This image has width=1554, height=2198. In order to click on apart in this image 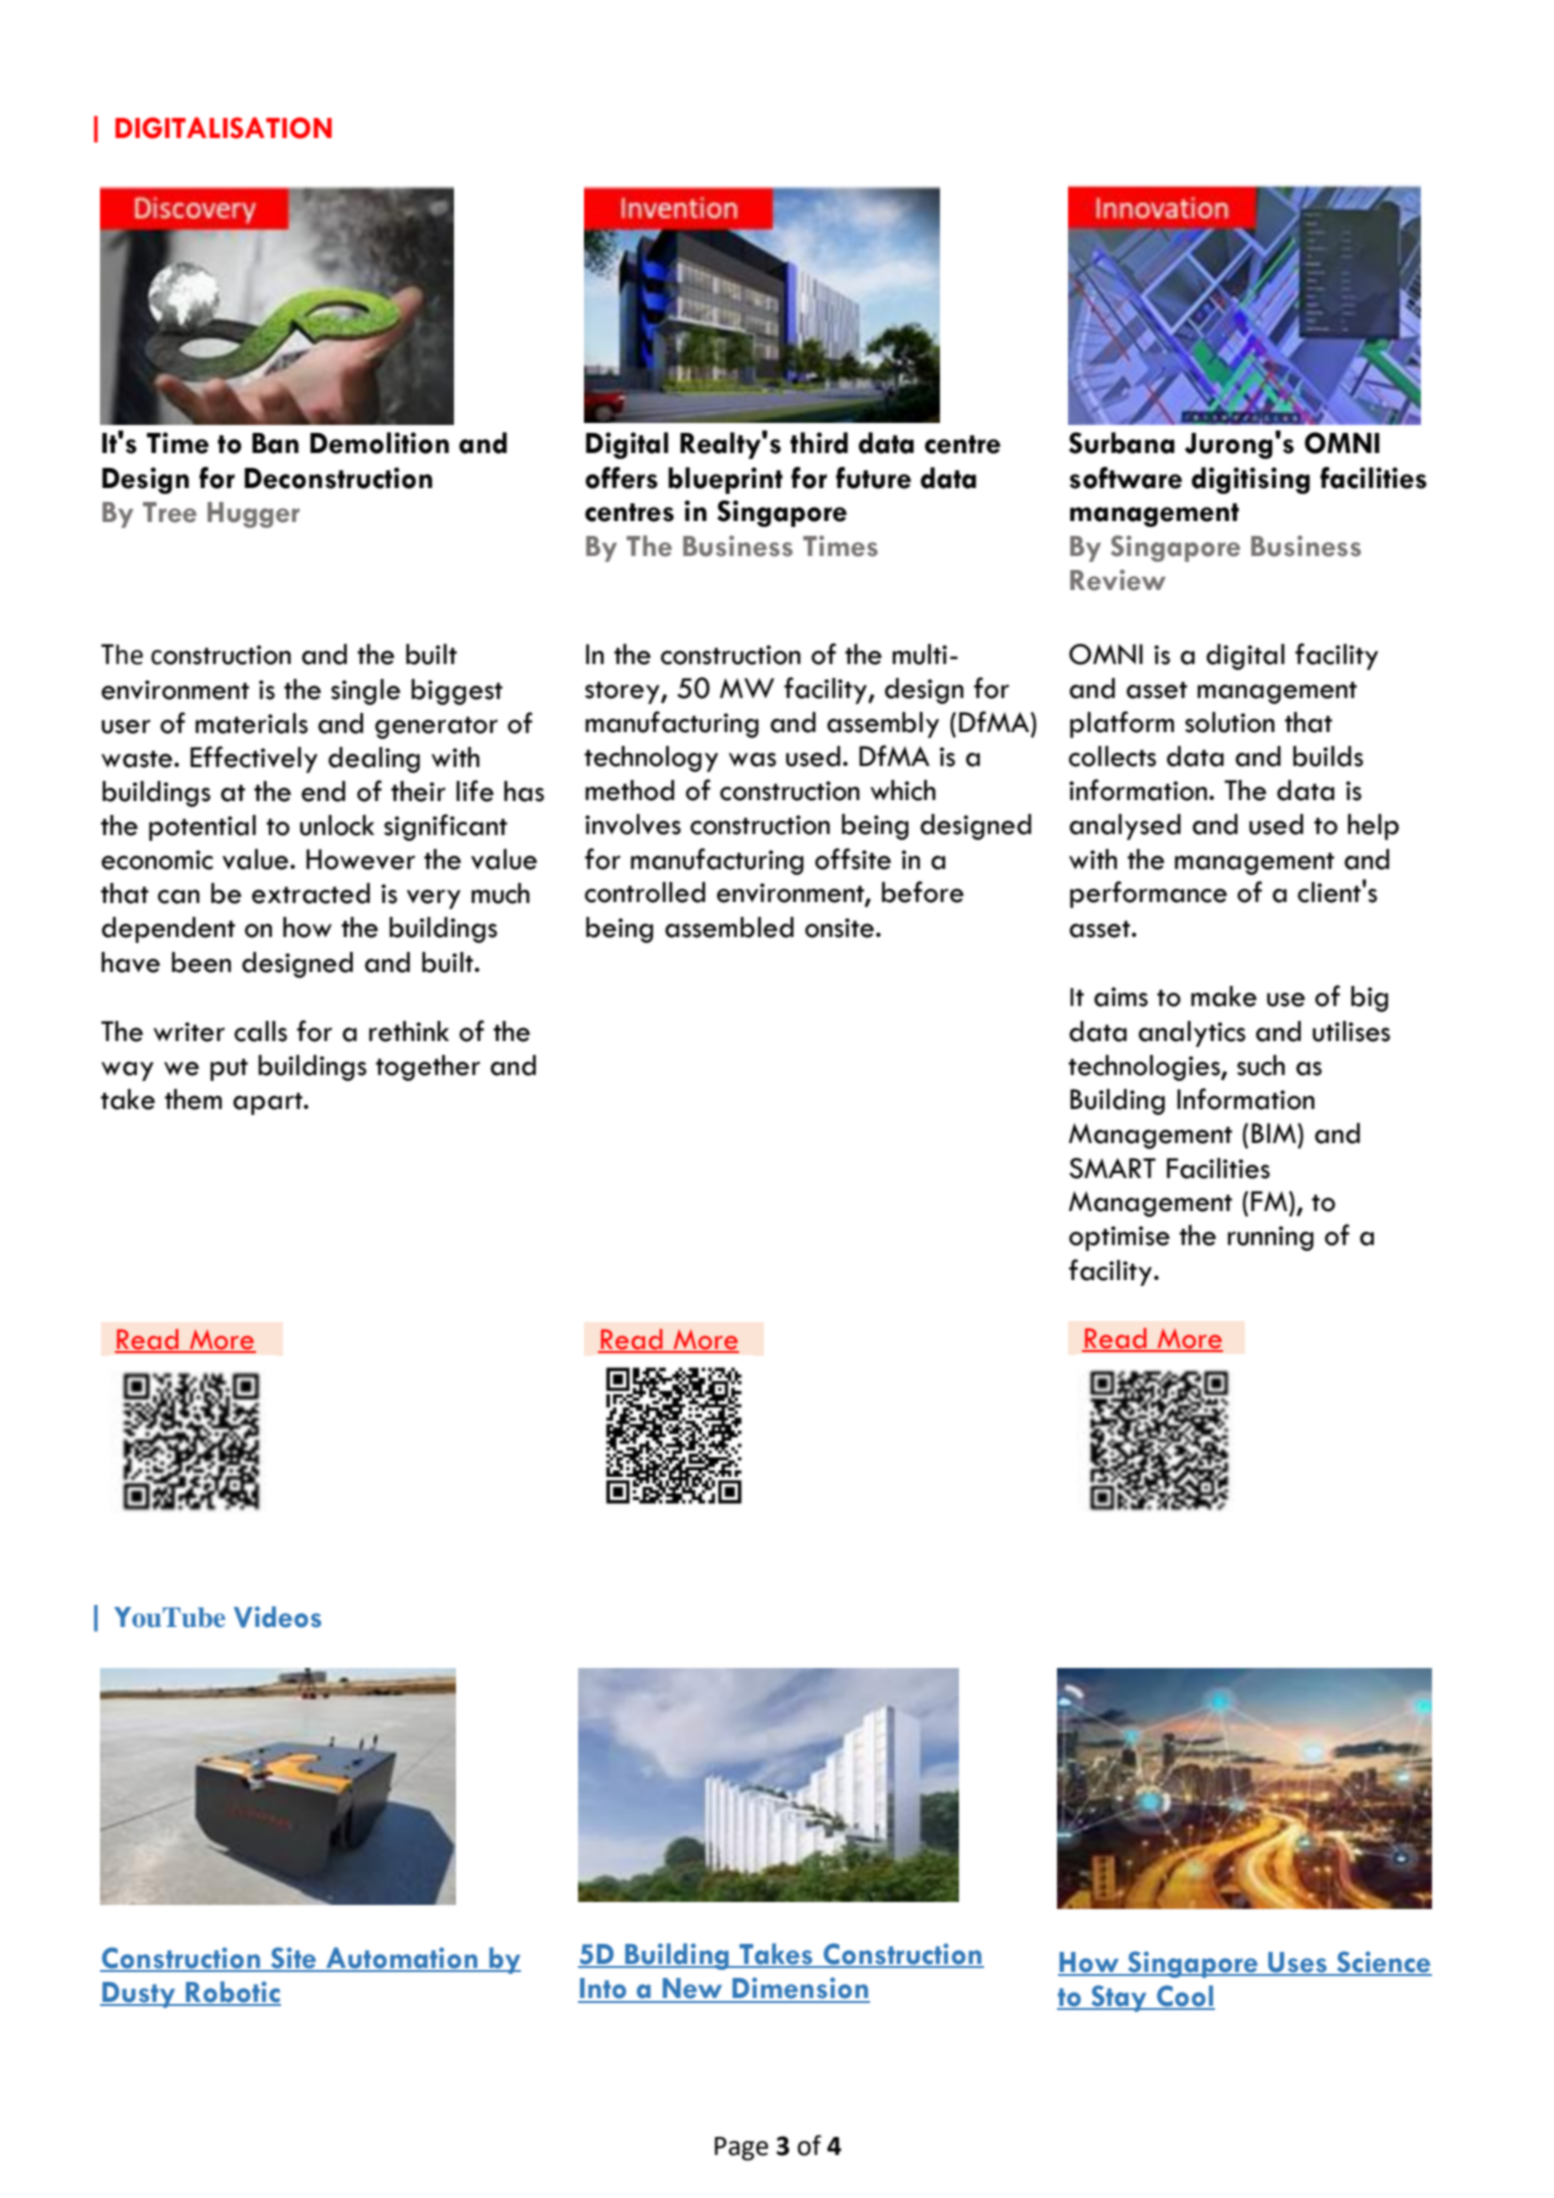, I will do `click(269, 1104)`.
